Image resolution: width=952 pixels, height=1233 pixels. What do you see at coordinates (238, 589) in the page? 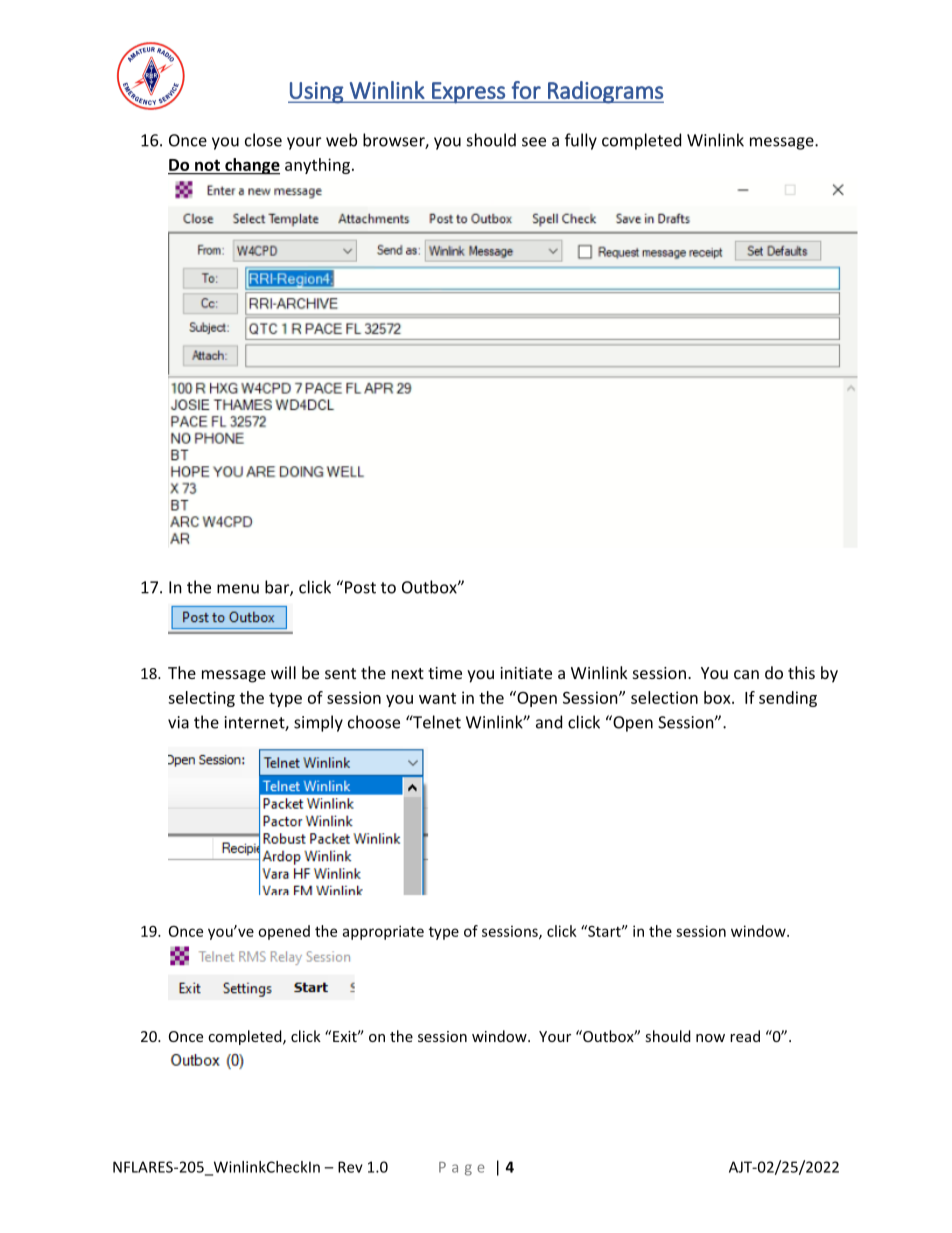
I see `menu` at bounding box center [238, 589].
